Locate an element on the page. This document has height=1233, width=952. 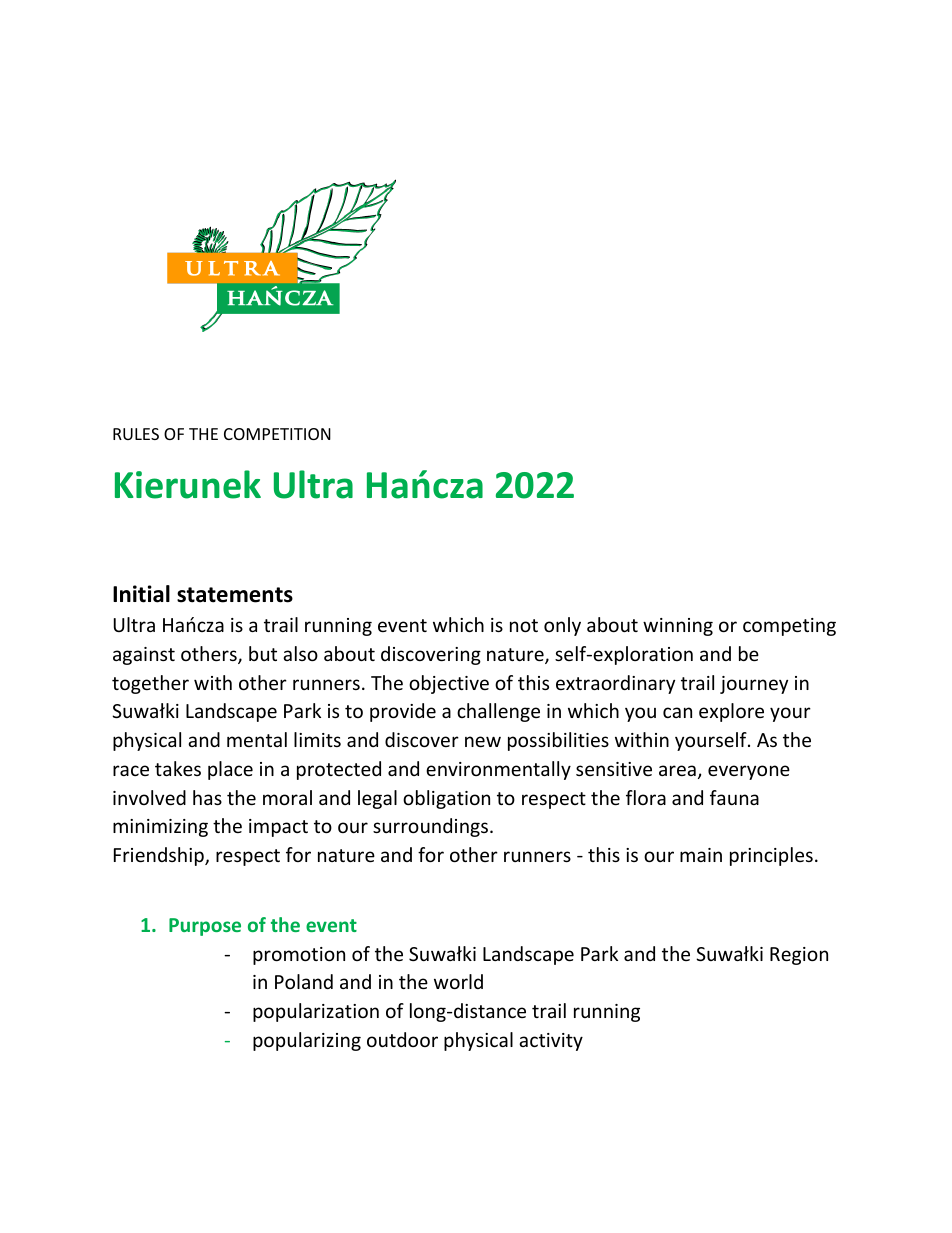
Purpose is located at coordinates (205, 927).
